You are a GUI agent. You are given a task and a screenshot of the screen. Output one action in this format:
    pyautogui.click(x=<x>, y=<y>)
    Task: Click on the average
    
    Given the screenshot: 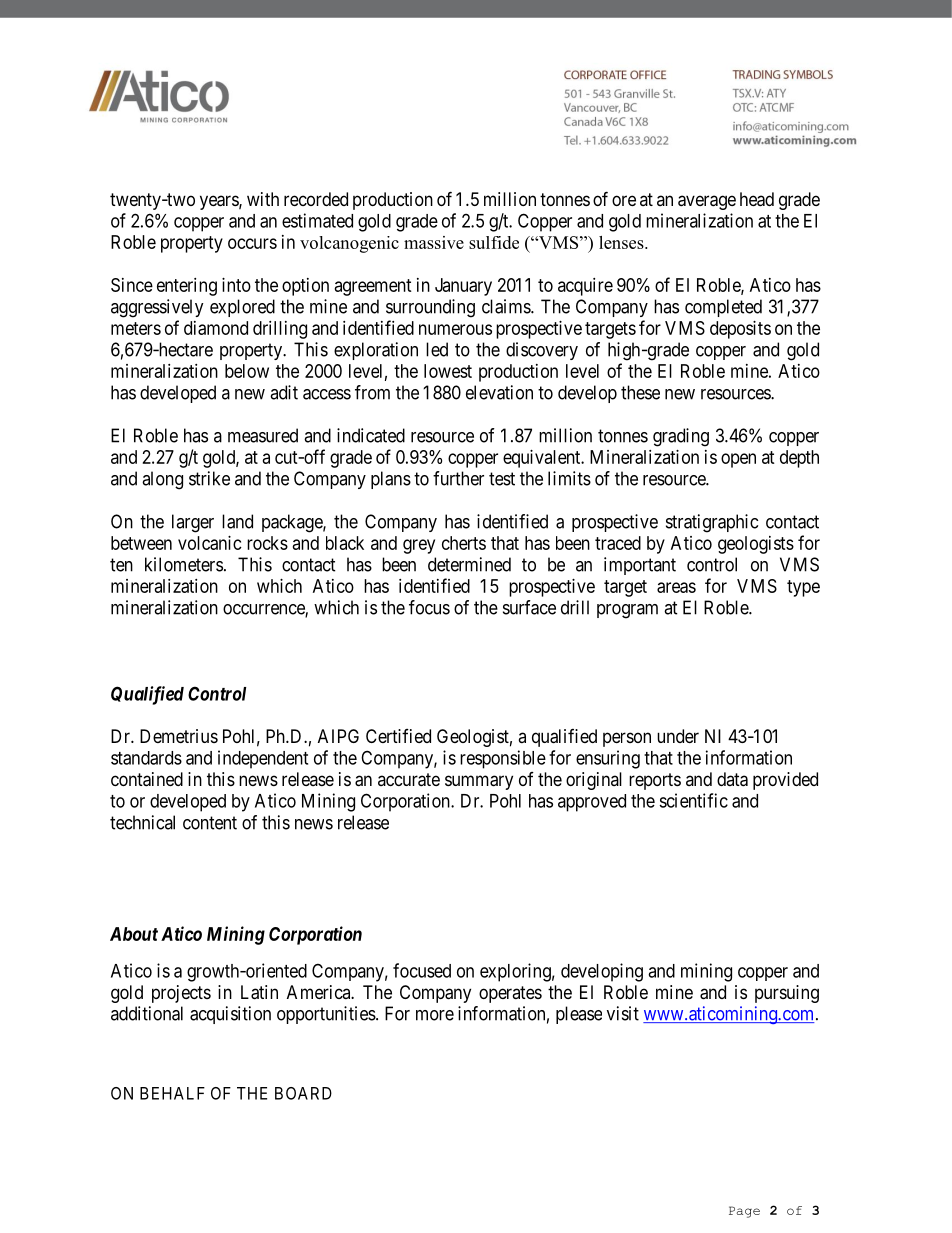 What is the action you would take?
    pyautogui.click(x=707, y=202)
